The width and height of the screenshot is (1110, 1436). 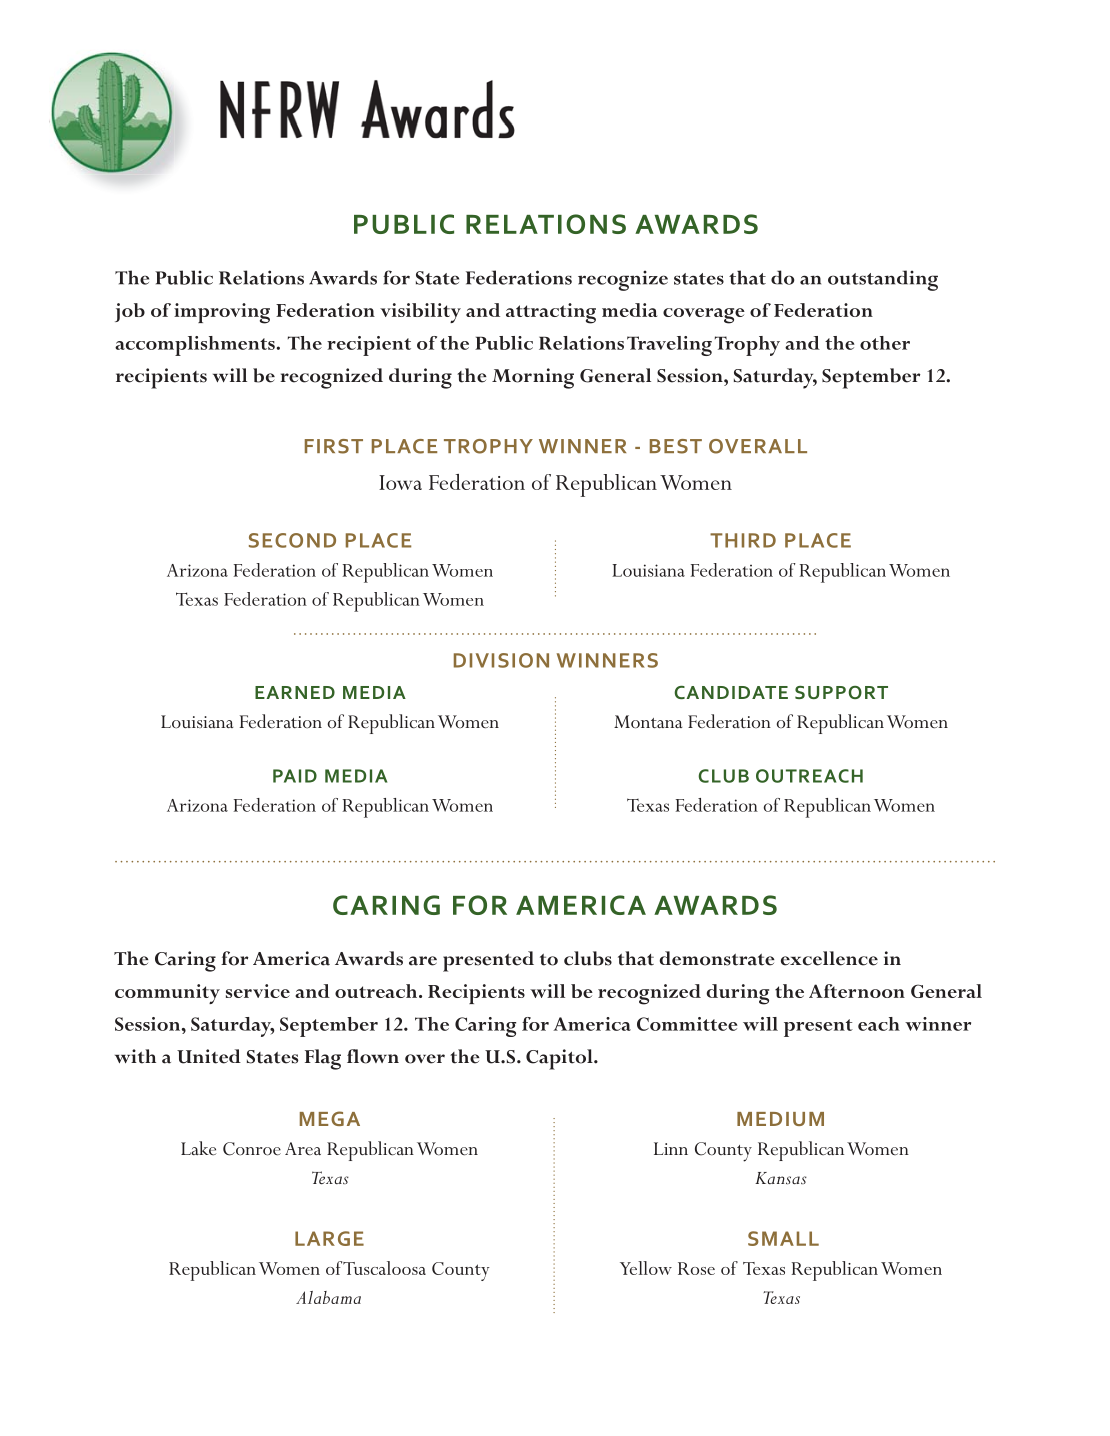 What do you see at coordinates (501, 660) in the screenshot?
I see `DIVISION` at bounding box center [501, 660].
